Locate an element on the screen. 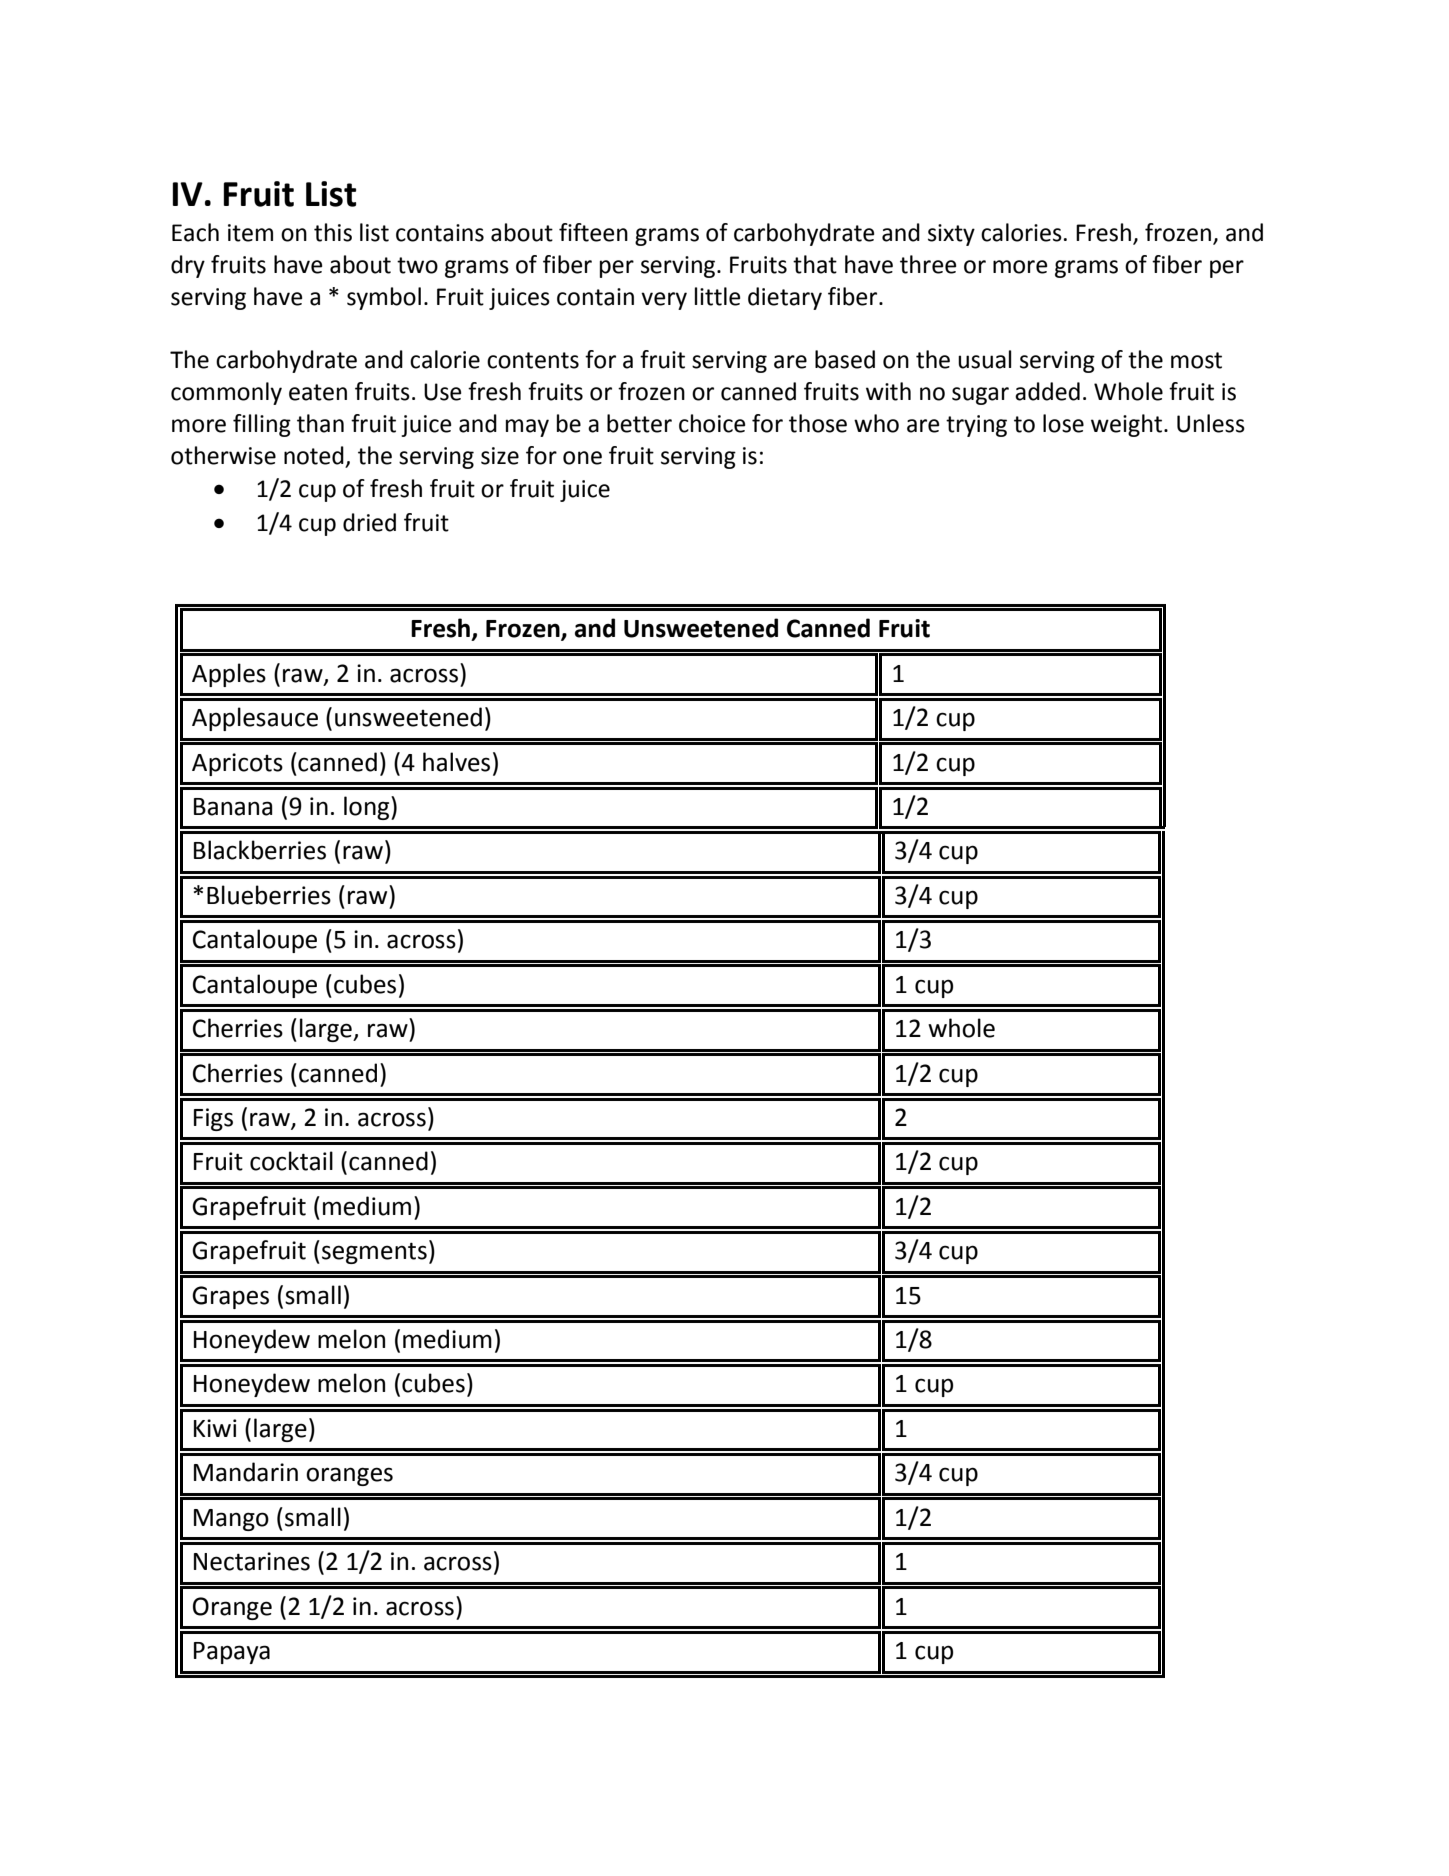 This screenshot has width=1449, height=1876. this is located at coordinates (333, 232).
